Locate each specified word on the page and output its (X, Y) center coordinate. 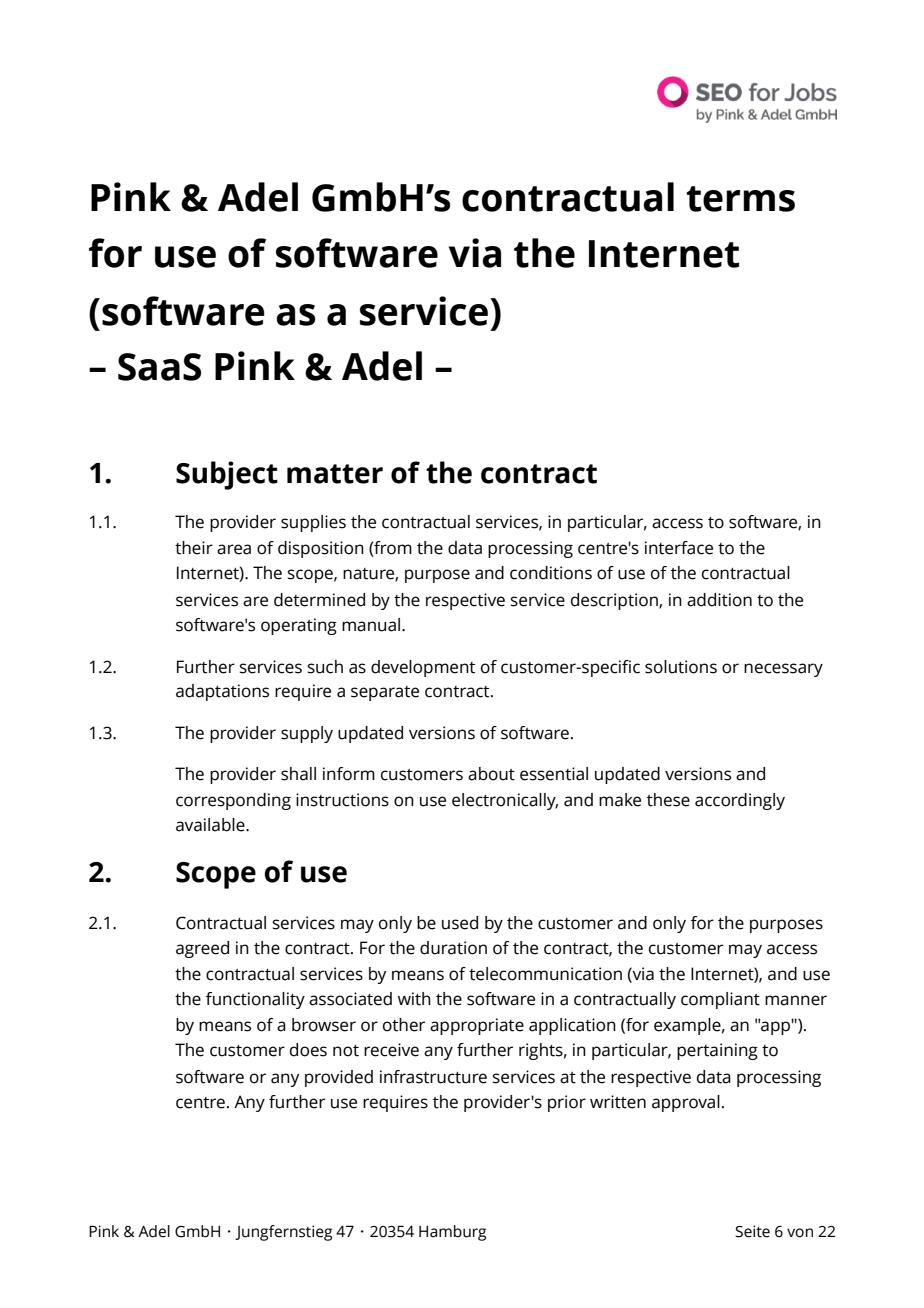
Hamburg (452, 1233)
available (211, 825)
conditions (551, 573)
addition (719, 600)
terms (740, 199)
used (460, 923)
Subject (227, 475)
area (234, 549)
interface (679, 548)
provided (339, 1078)
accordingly (740, 801)
